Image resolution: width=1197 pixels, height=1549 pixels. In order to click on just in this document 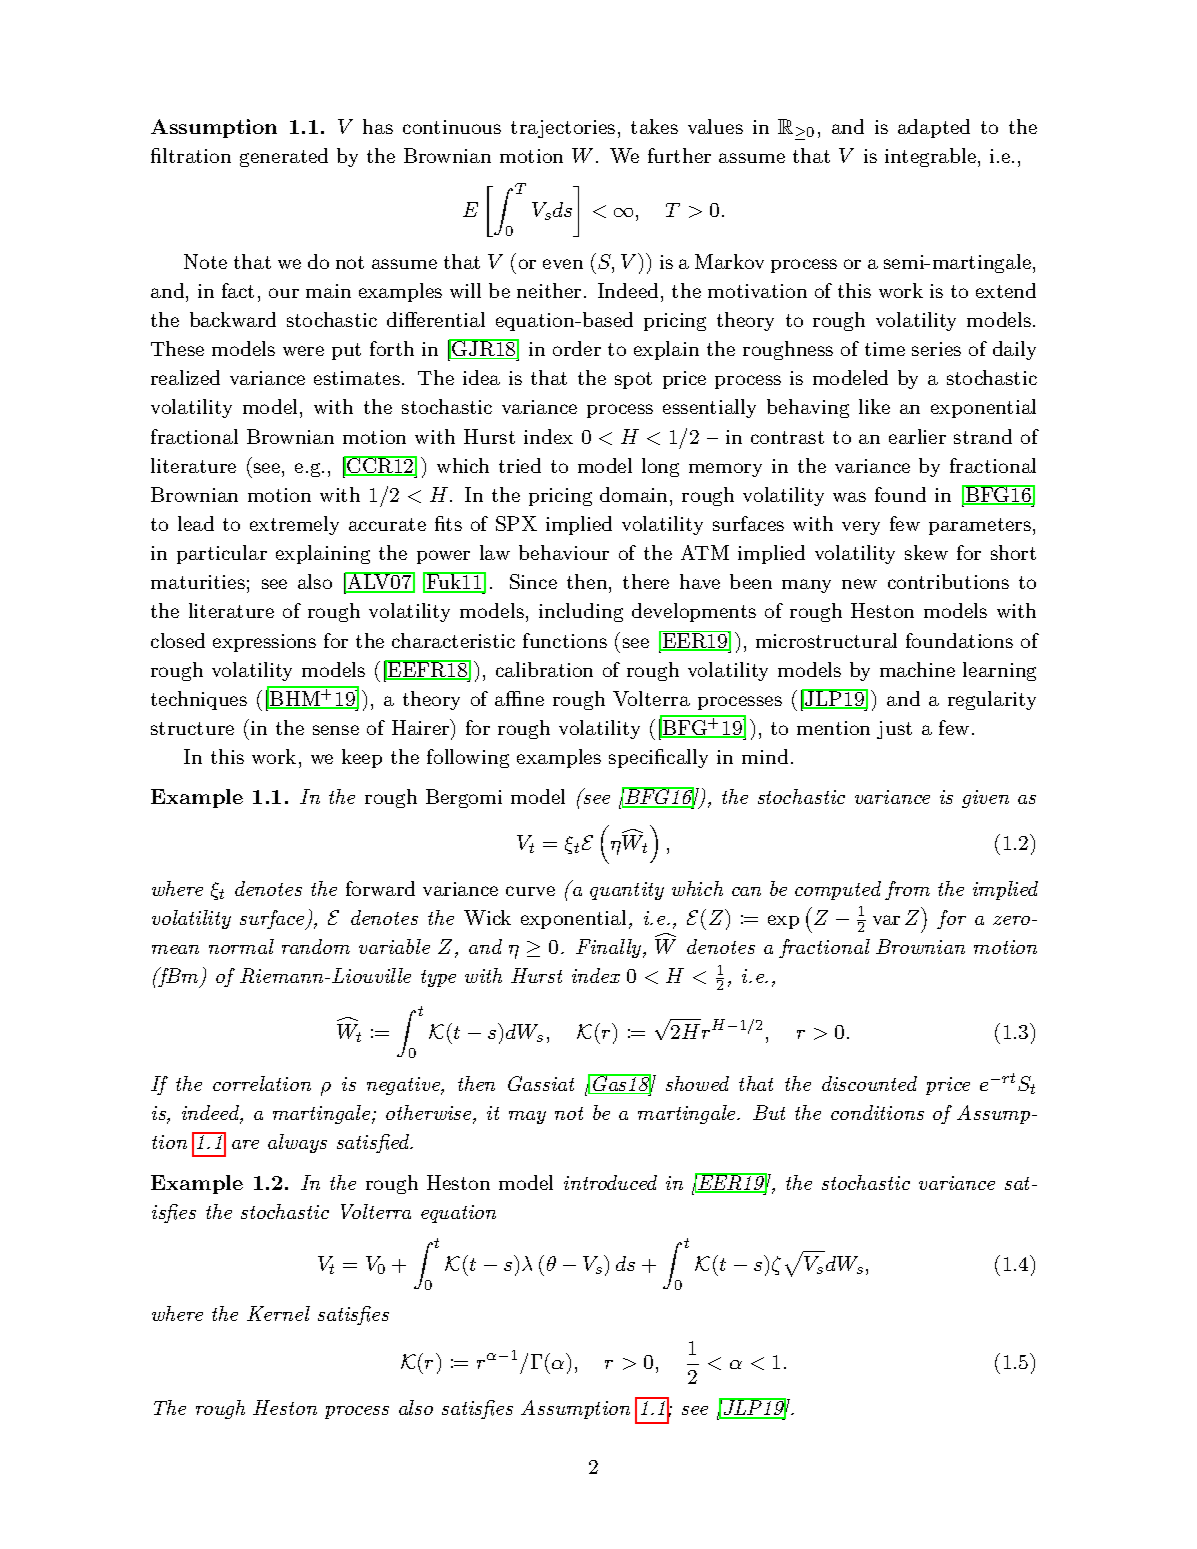, I will do `click(894, 730)`.
